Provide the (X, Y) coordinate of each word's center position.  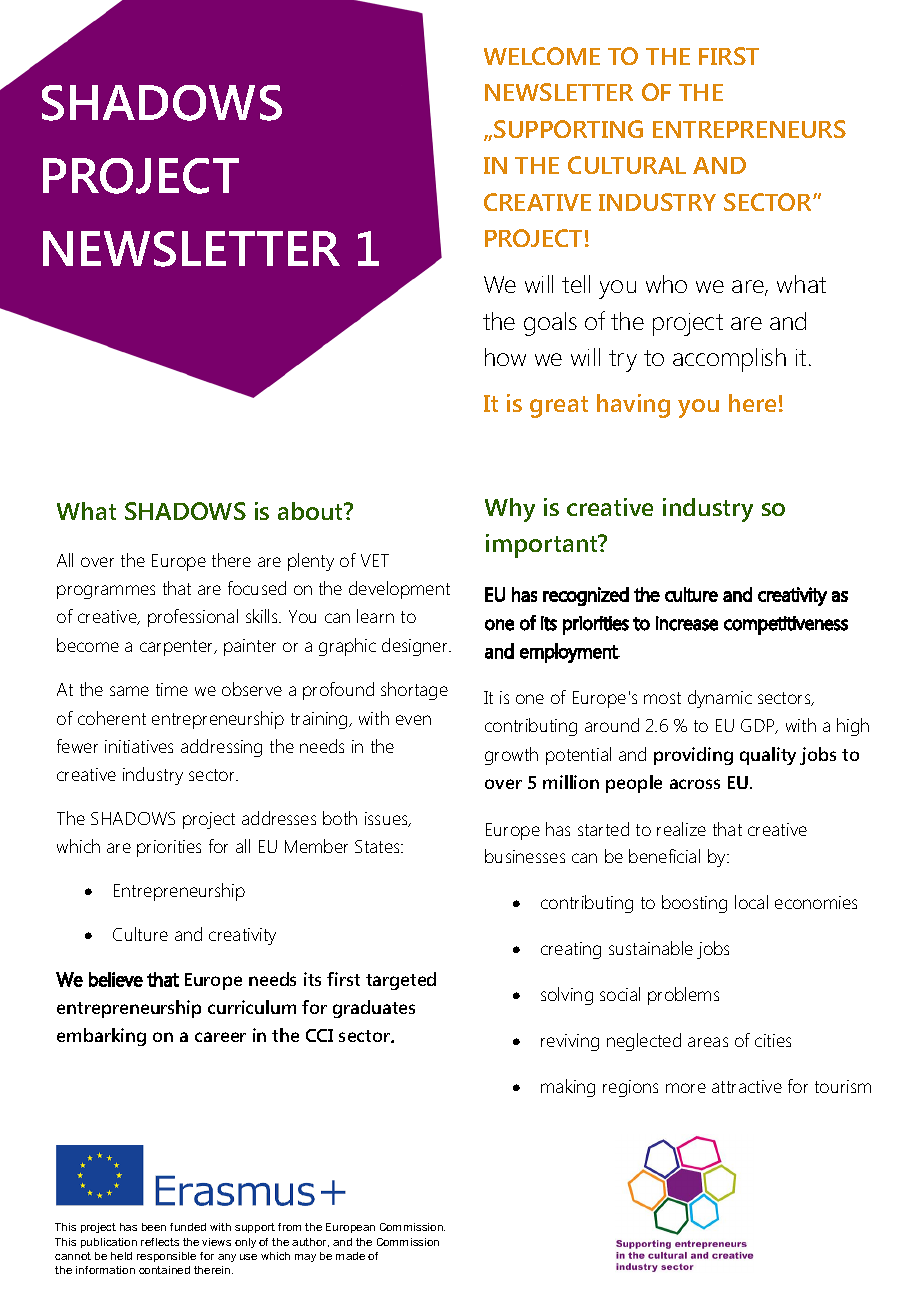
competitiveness (786, 625)
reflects (160, 1242)
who (666, 284)
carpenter (178, 648)
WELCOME (542, 56)
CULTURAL (627, 165)
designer (416, 647)
